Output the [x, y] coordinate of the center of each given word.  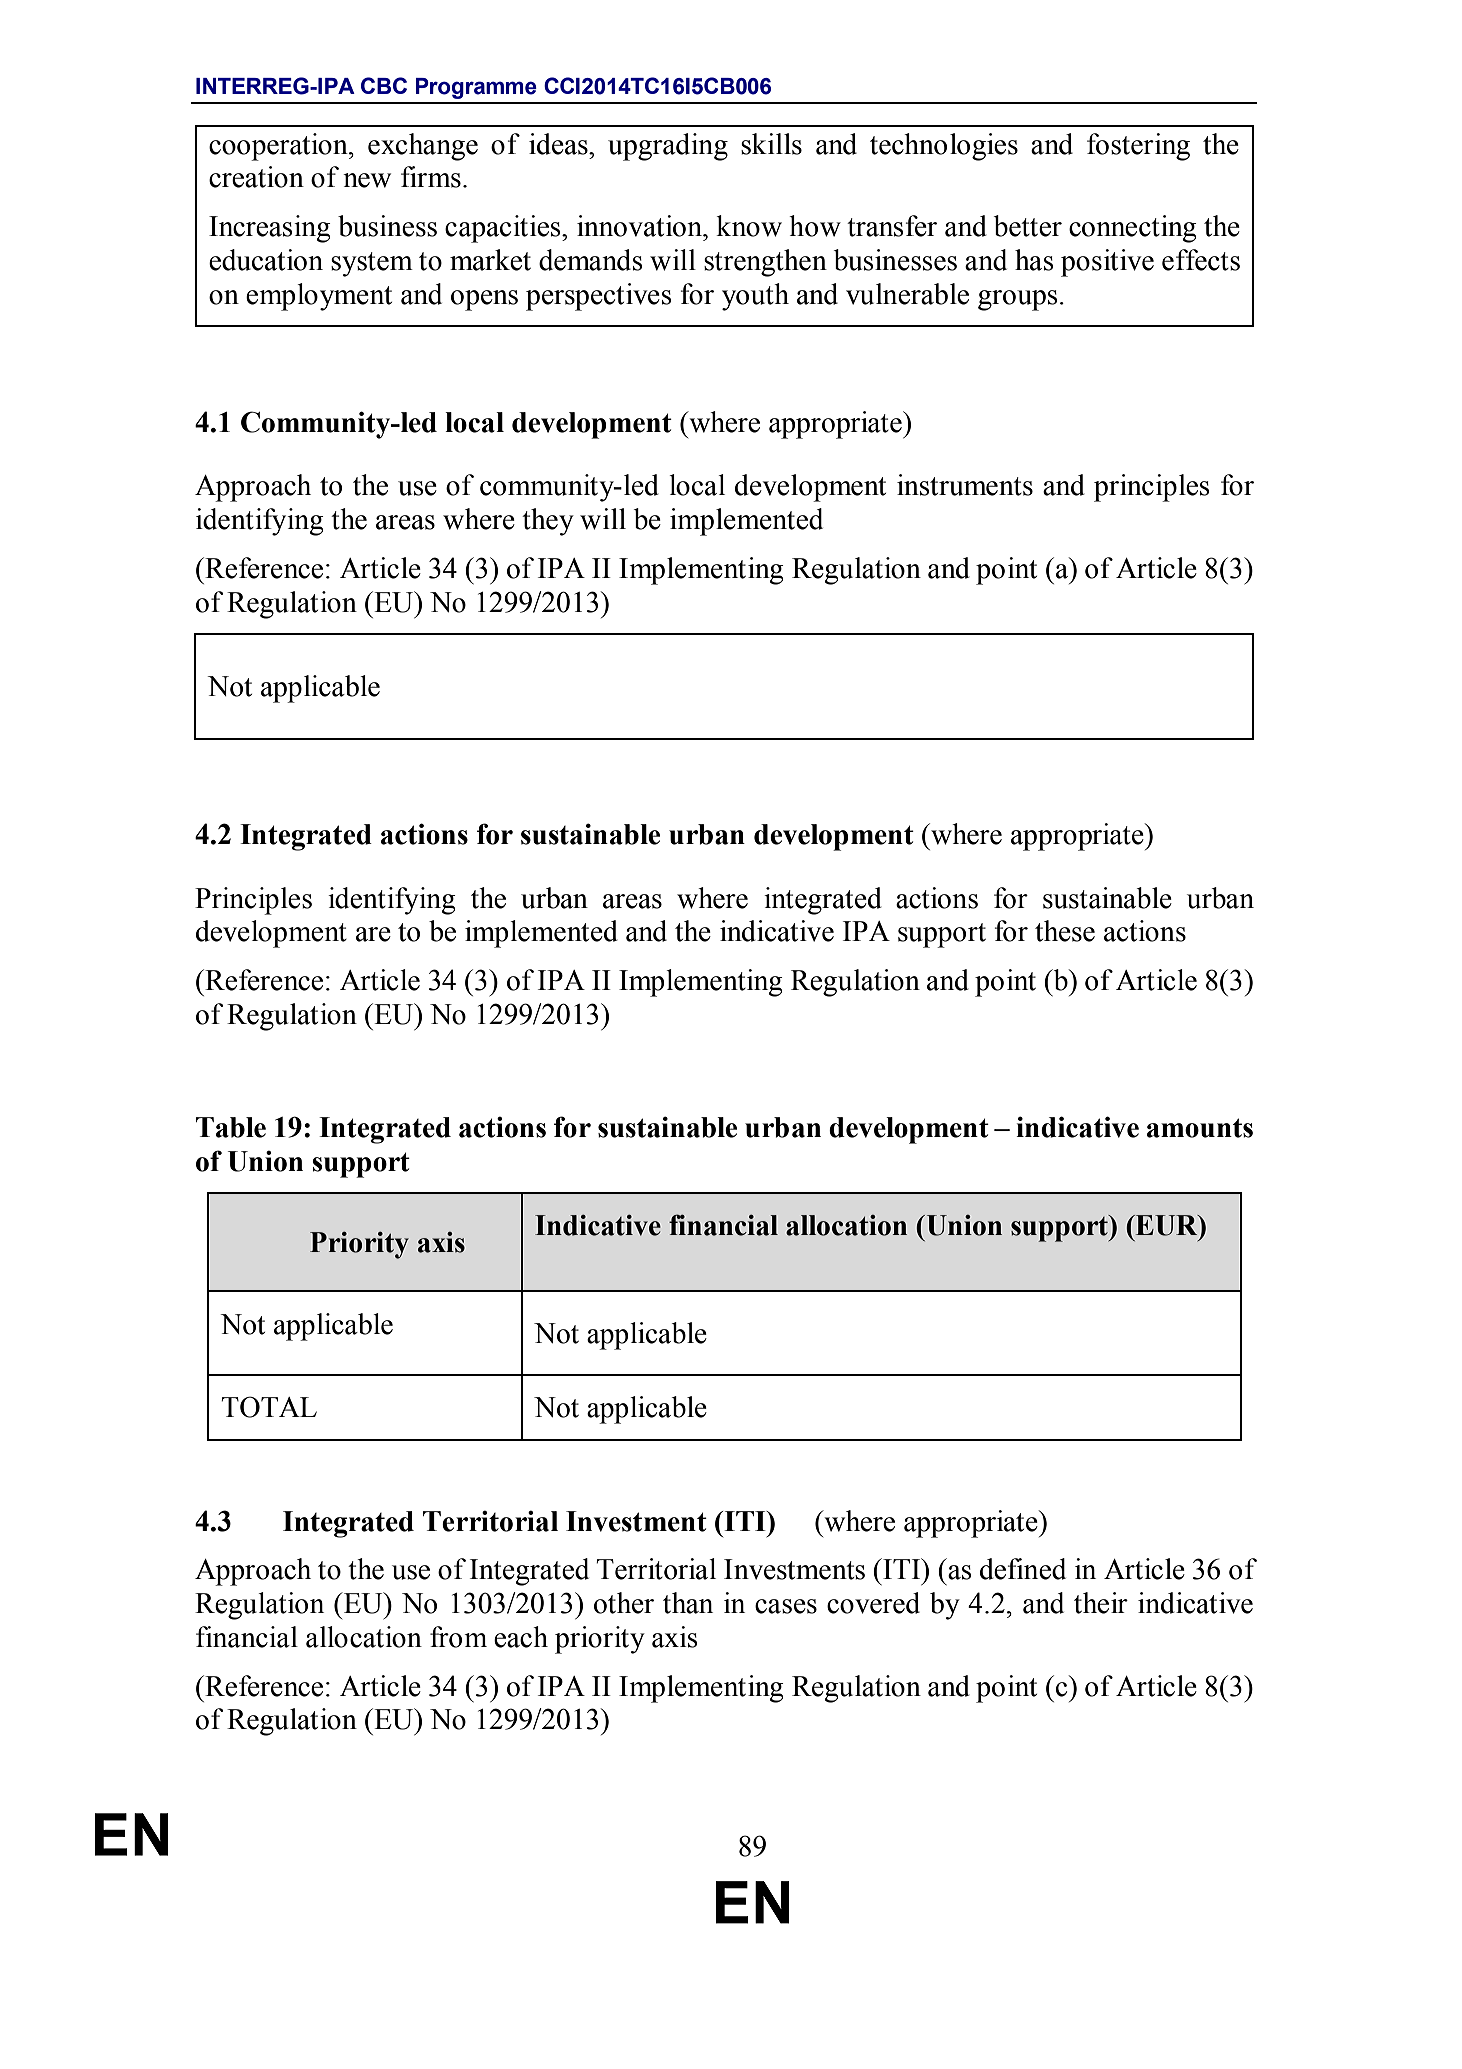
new [367, 180]
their [1101, 1603]
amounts [1200, 1128]
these [1065, 931]
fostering [1138, 147]
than [688, 1603]
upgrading [668, 147]
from [458, 1637]
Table [231, 1127]
